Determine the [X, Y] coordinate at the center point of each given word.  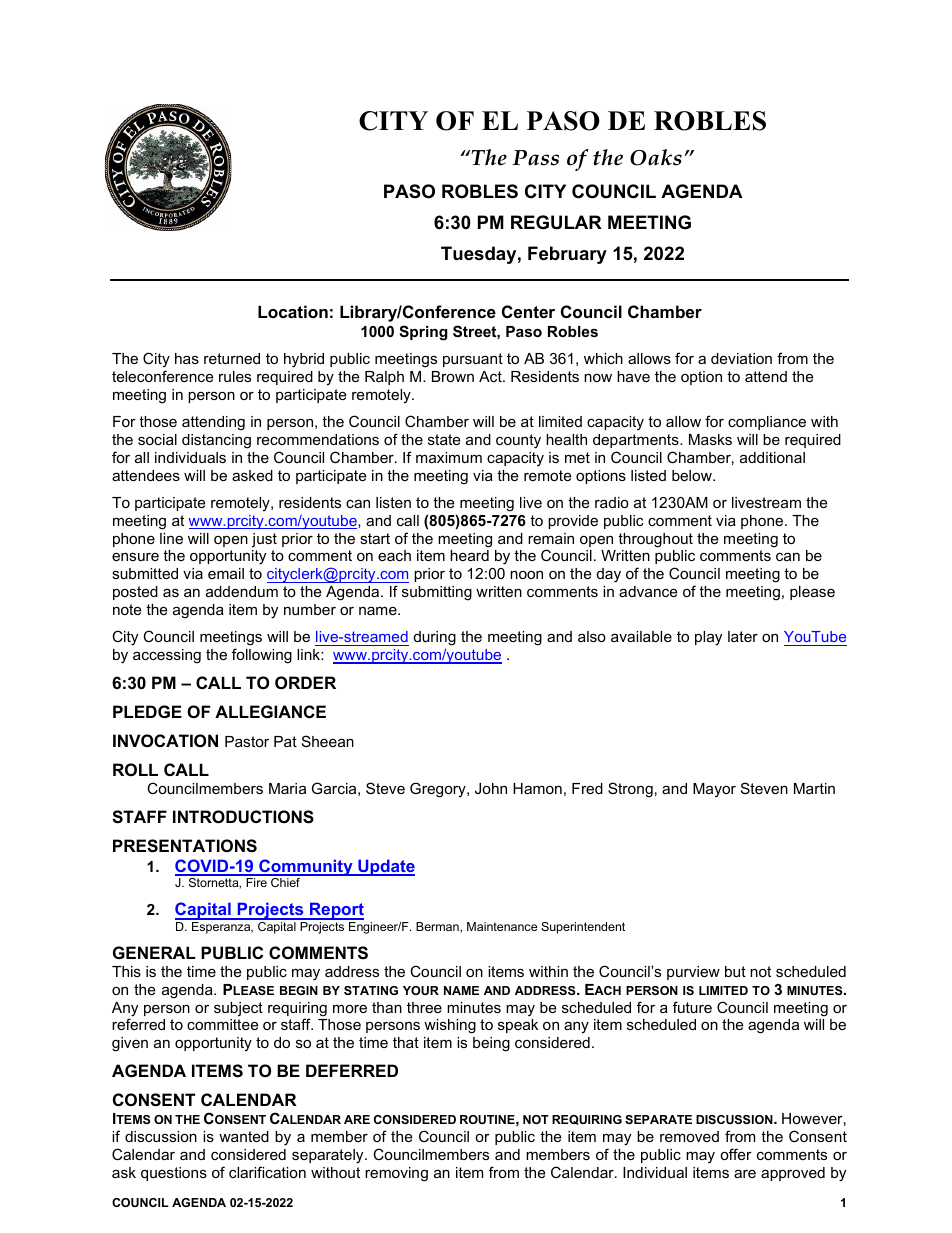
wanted [244, 1136]
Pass [535, 158]
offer [736, 1154]
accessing [167, 656]
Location [293, 311]
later [743, 636]
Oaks [656, 157]
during [435, 638]
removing [396, 1174]
